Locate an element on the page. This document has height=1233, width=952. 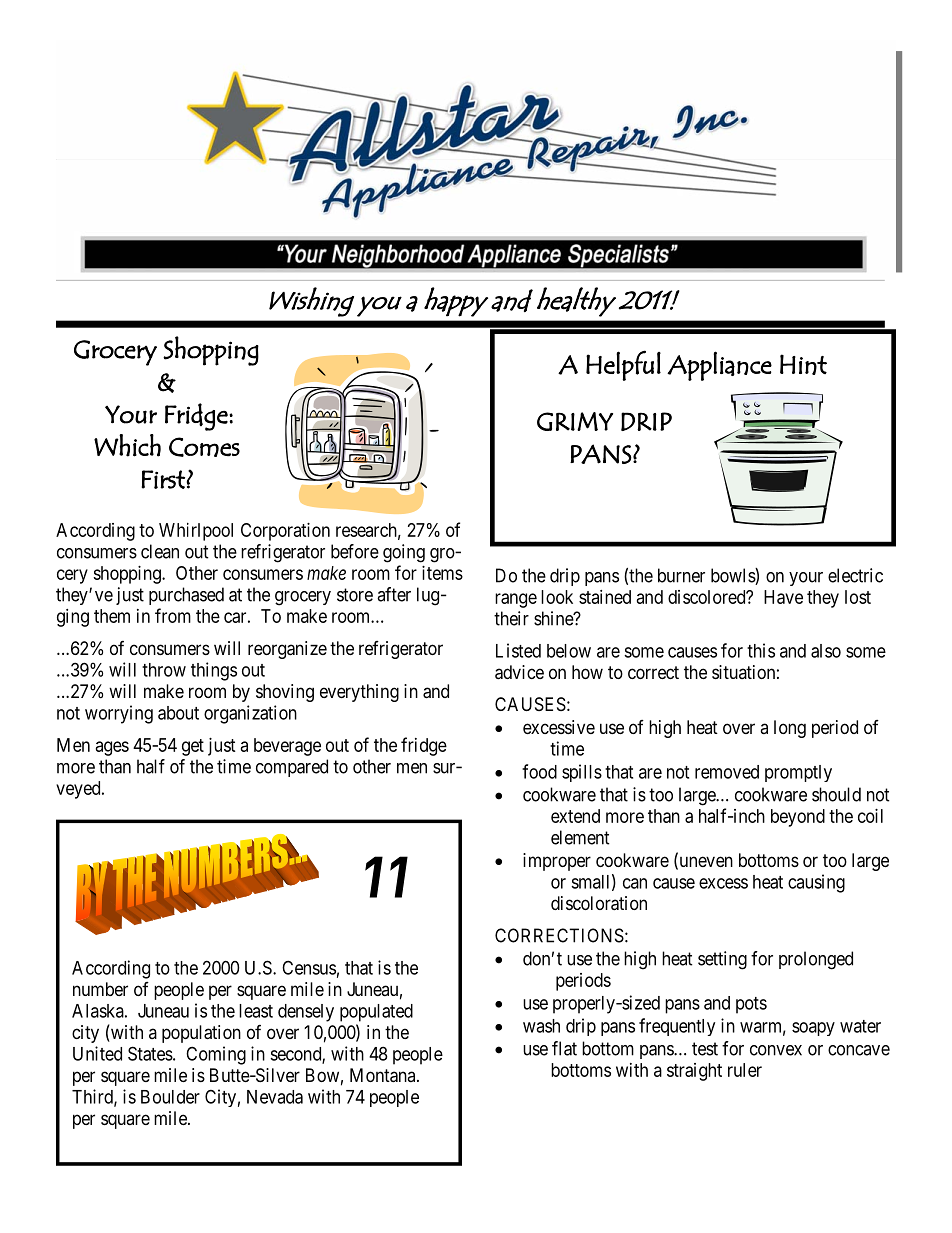
Hint is located at coordinates (803, 364).
